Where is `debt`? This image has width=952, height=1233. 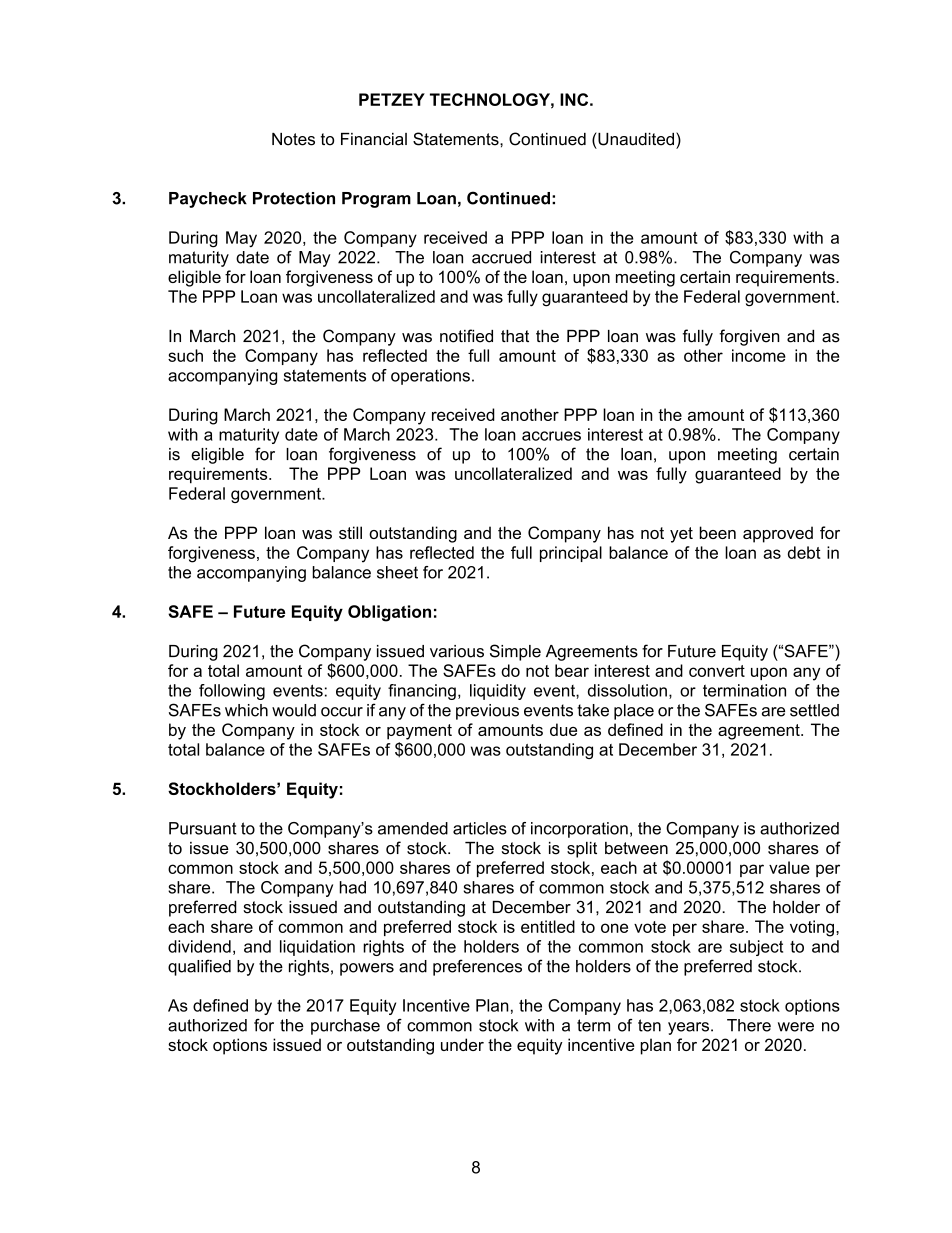
debt is located at coordinates (804, 552).
